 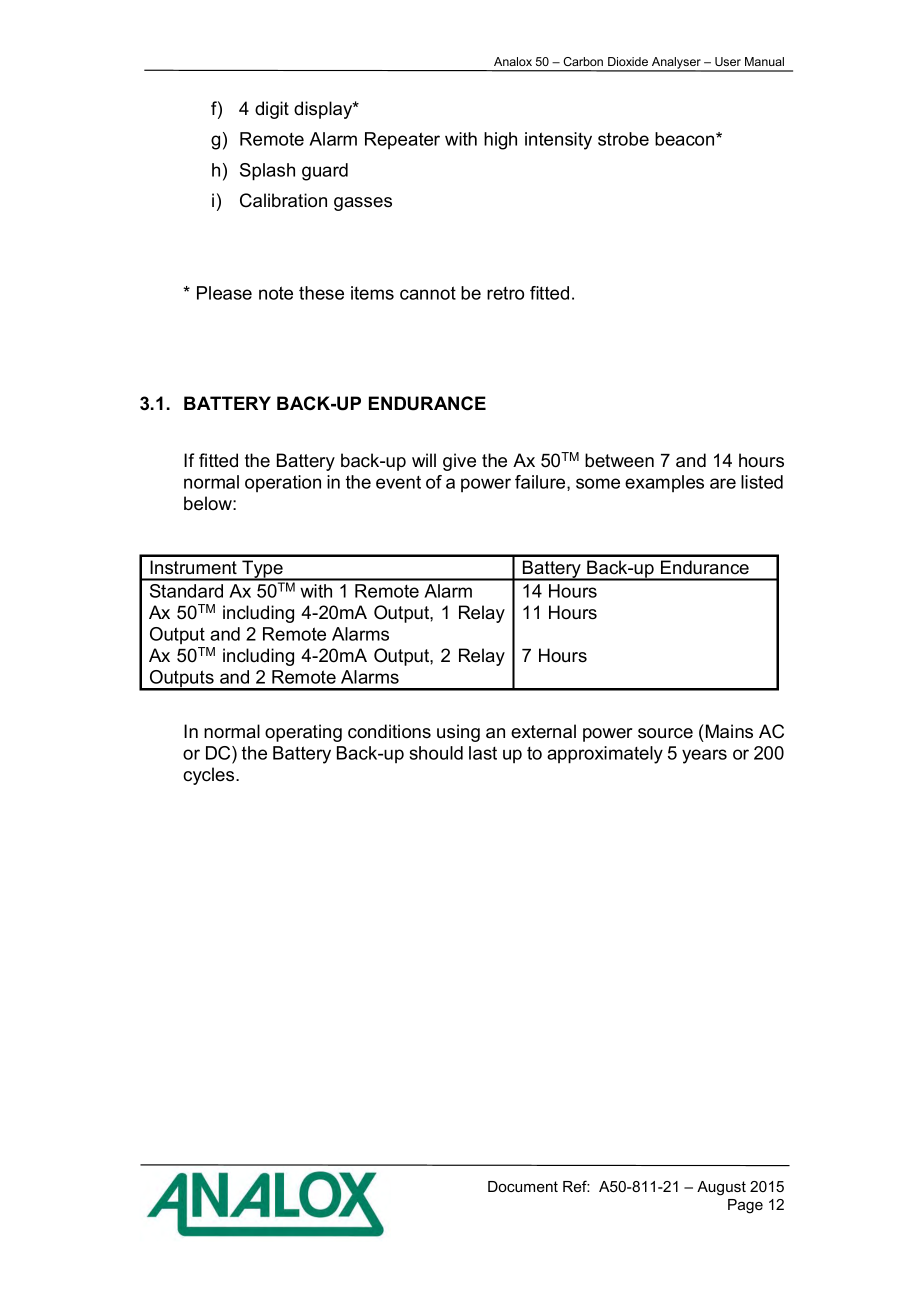 I want to click on high, so click(x=500, y=141).
